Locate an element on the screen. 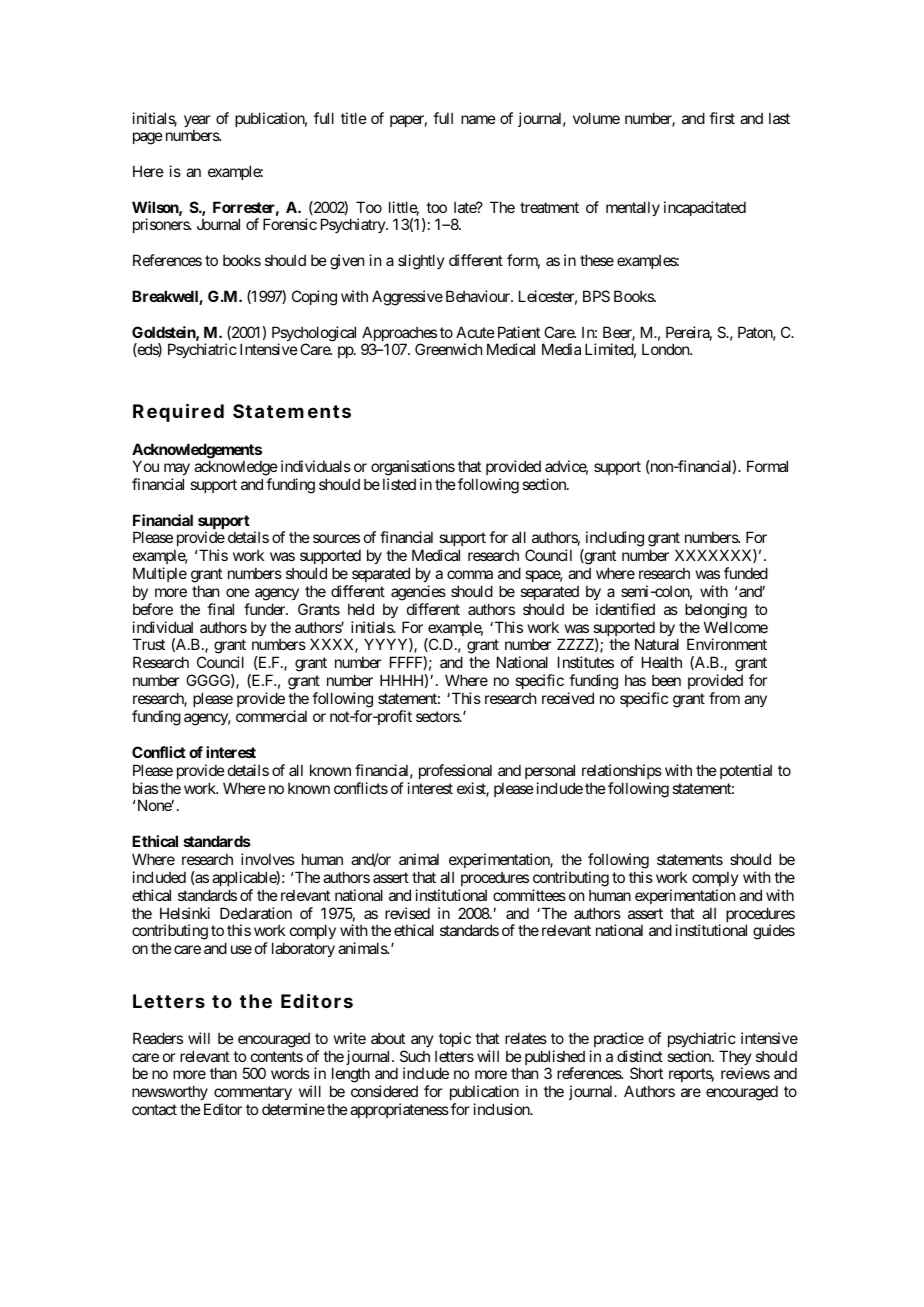 Image resolution: width=924 pixels, height=1307 pixels. potential is located at coordinates (746, 771).
